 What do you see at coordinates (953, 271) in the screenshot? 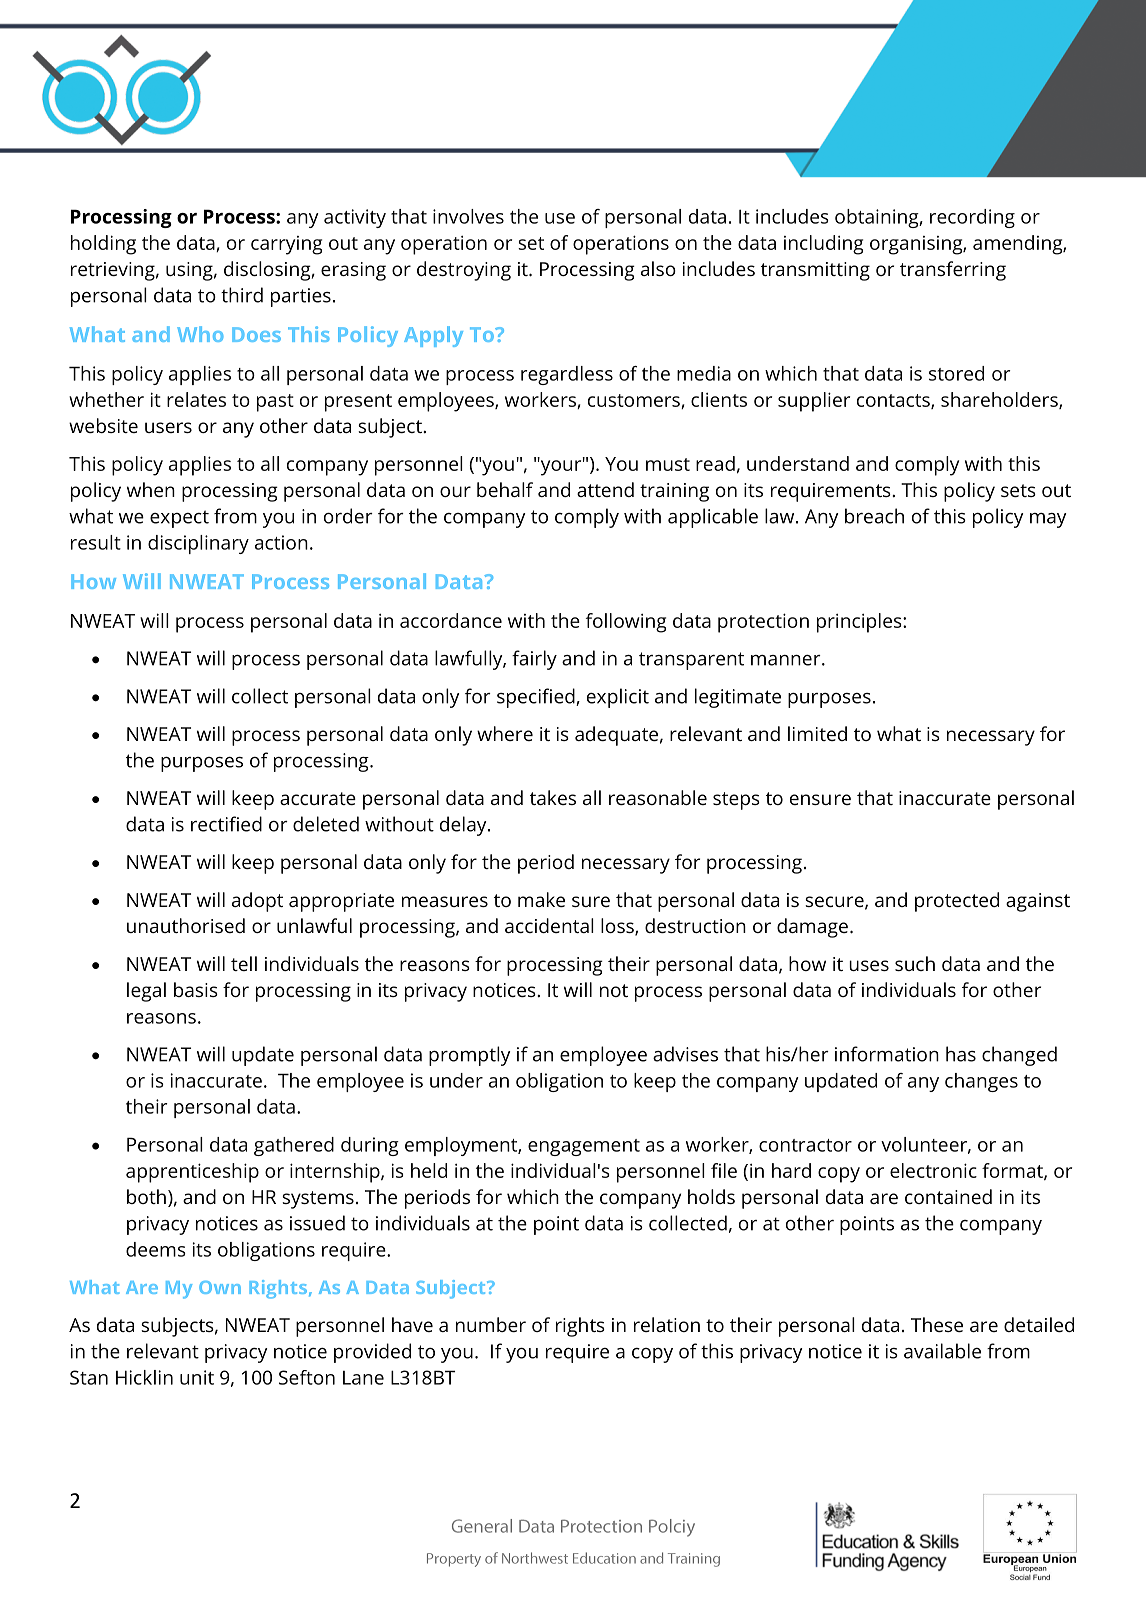
I see `transferring` at bounding box center [953, 271].
